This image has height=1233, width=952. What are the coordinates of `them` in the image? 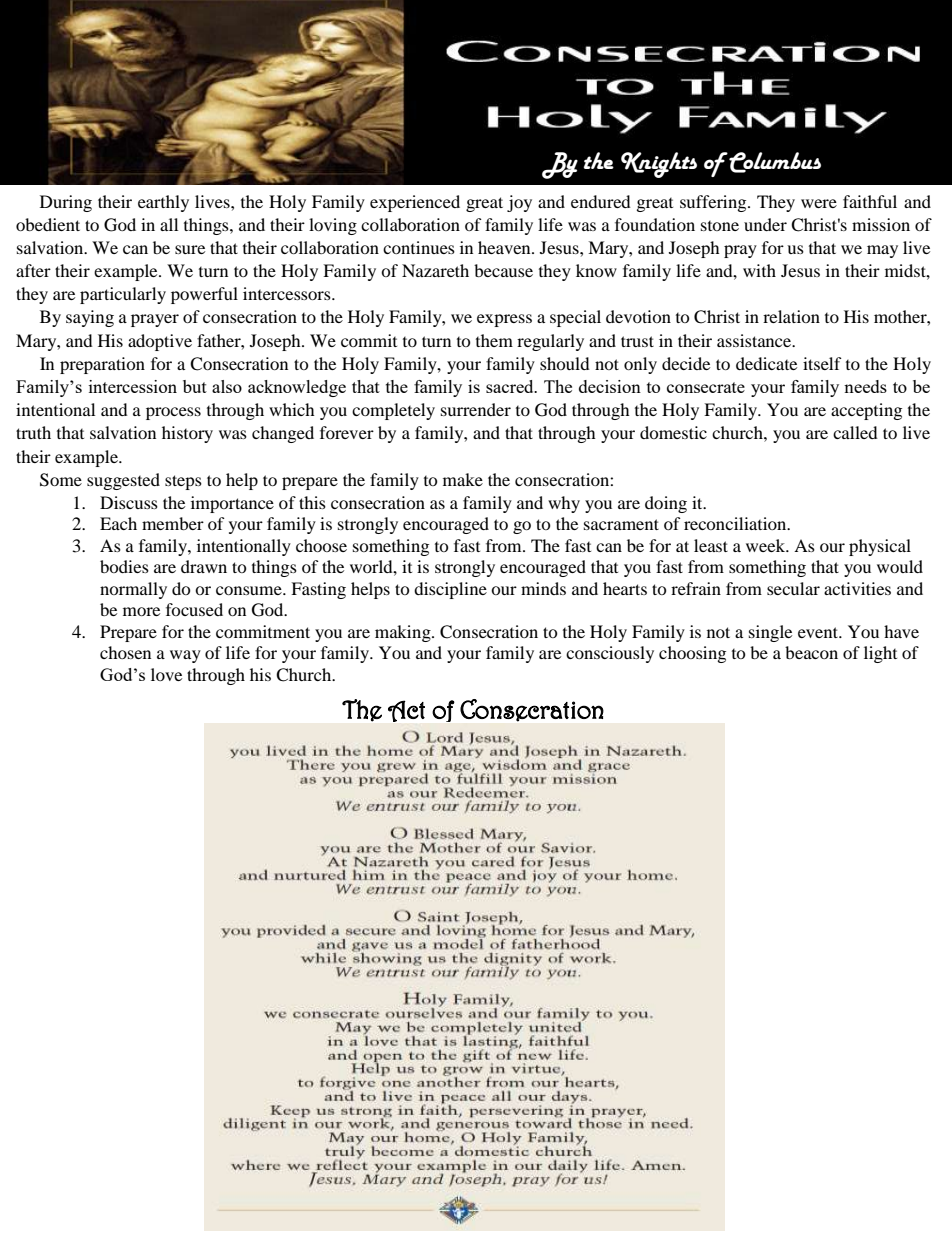 It's located at (494, 340).
